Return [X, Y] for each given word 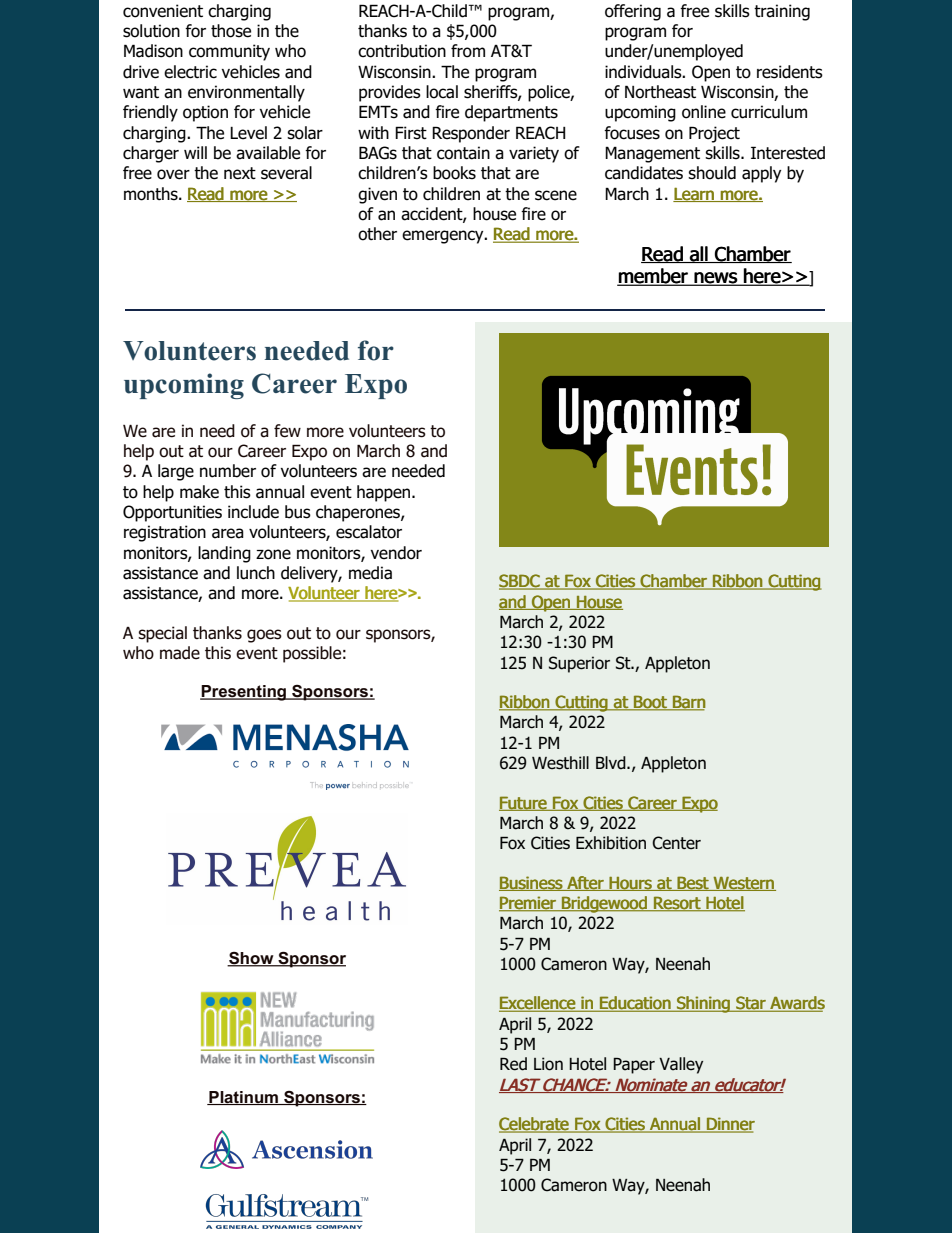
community [229, 52]
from [468, 51]
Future [524, 803]
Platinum [243, 1098]
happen [385, 493]
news [715, 279]
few [287, 431]
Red [513, 1064]
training [782, 12]
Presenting [244, 693]
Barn [688, 703]
